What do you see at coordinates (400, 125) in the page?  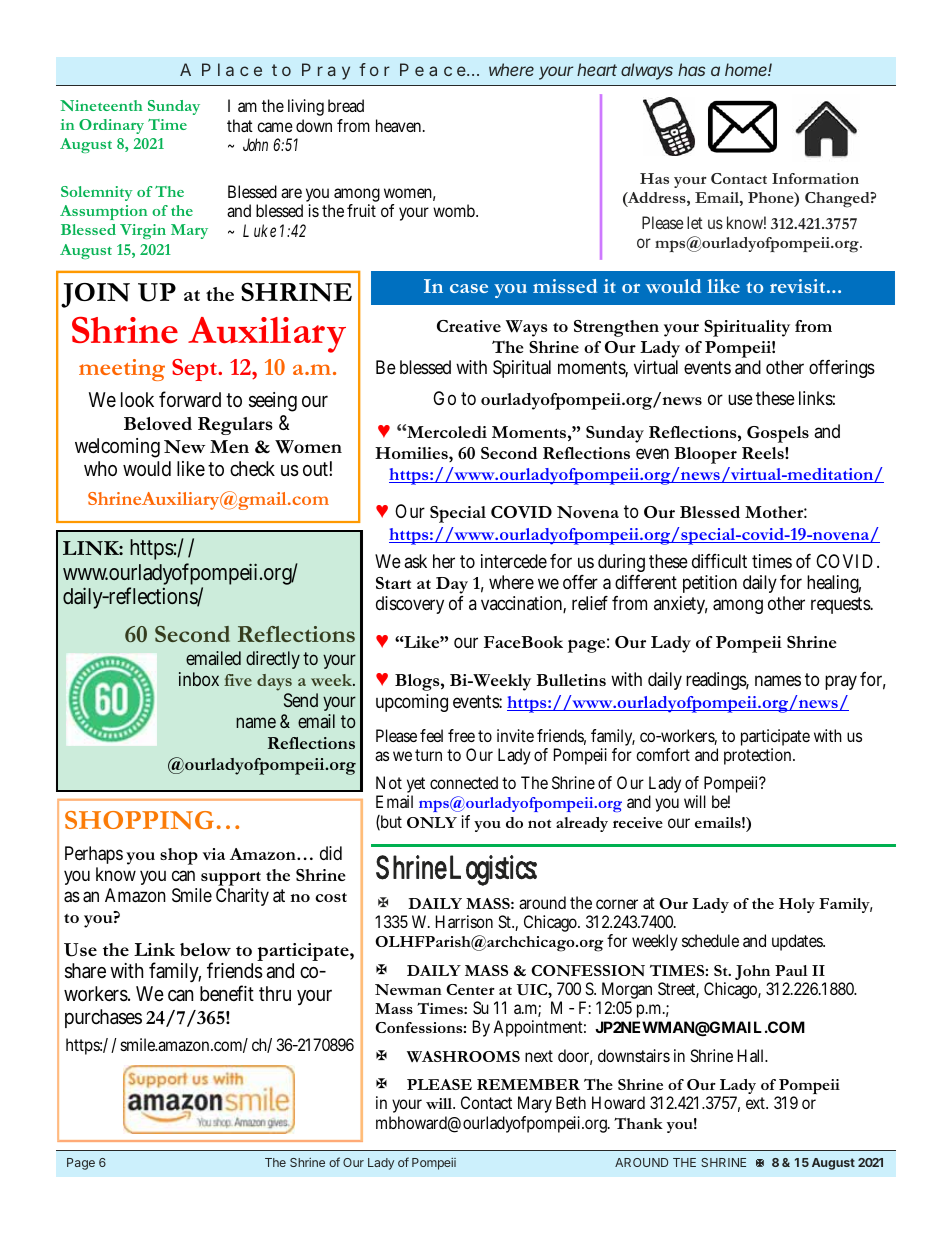 I see `heaven` at bounding box center [400, 125].
